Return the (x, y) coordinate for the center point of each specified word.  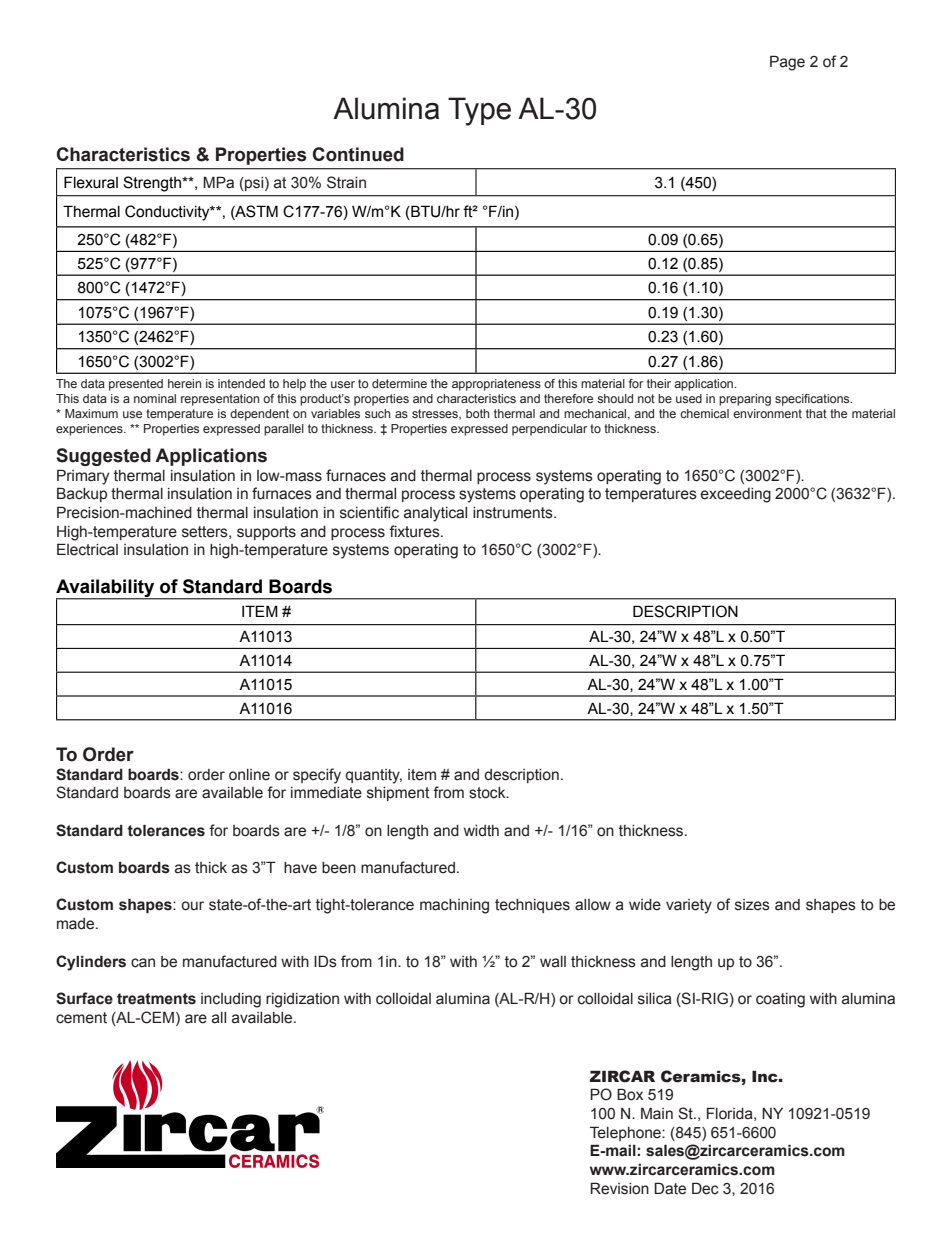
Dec (705, 1188)
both (477, 413)
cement (81, 1018)
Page (787, 63)
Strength (153, 184)
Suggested (103, 457)
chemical (704, 413)
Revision (619, 1188)
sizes (752, 905)
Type (479, 111)
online (249, 775)
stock (488, 793)
